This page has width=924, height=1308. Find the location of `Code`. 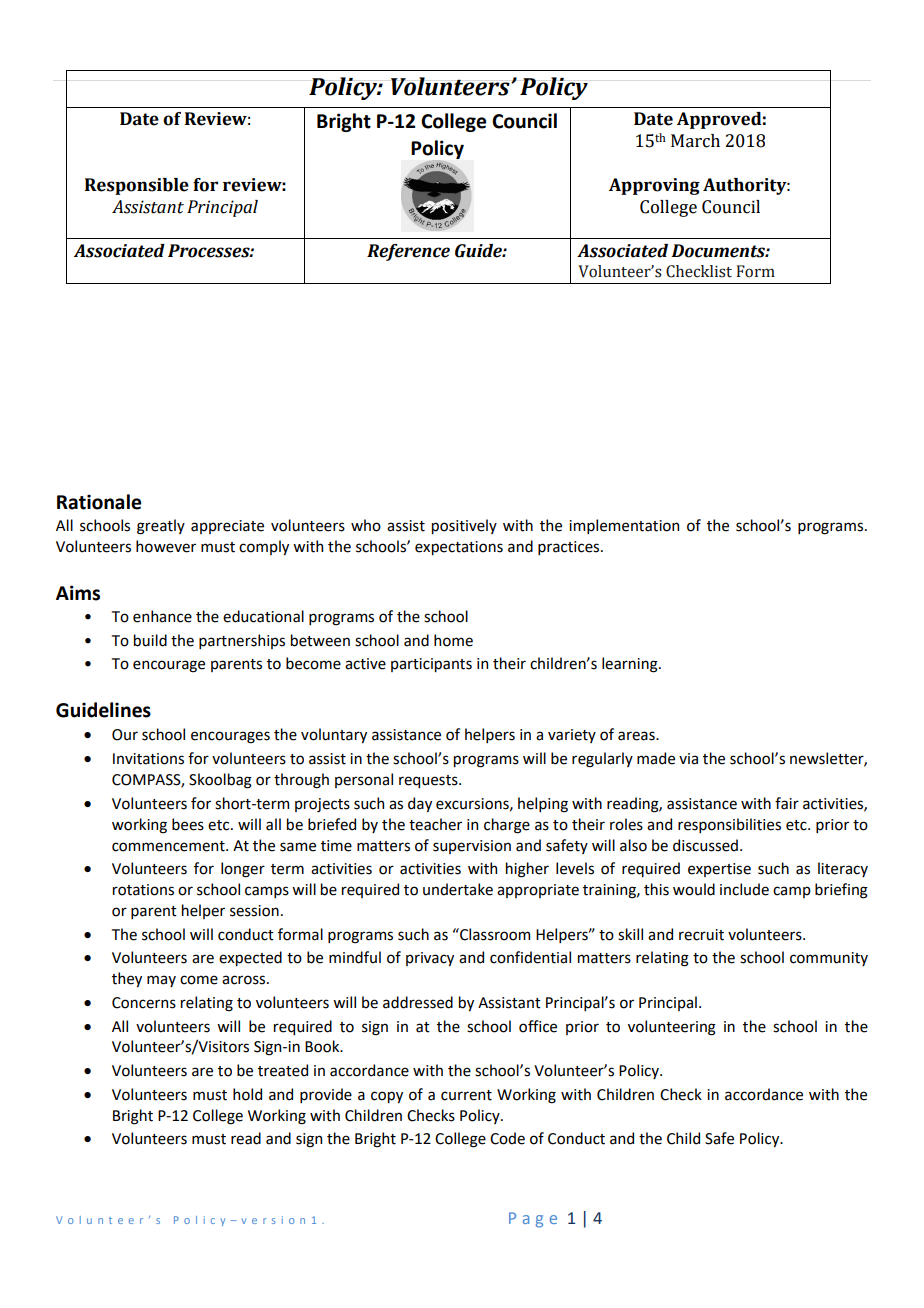

Code is located at coordinates (507, 1138).
